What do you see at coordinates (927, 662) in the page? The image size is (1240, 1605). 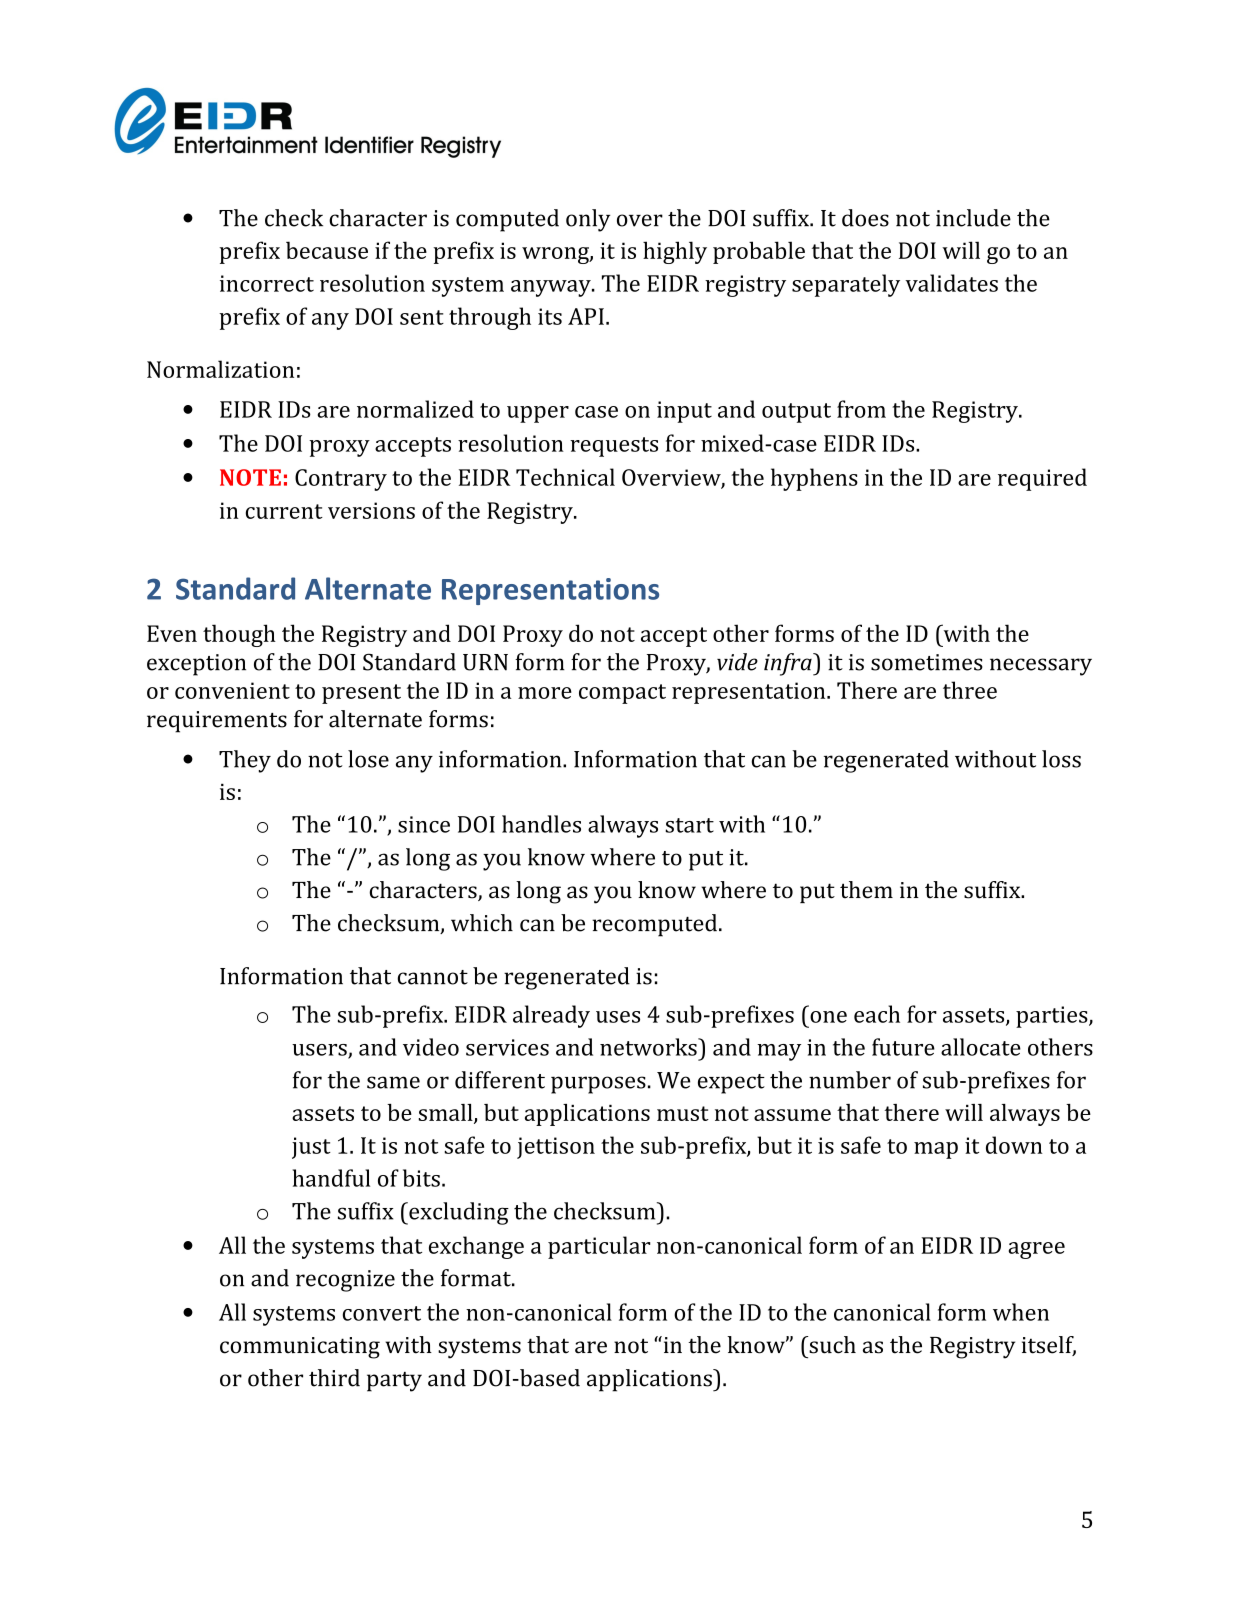 I see `sometimes` at bounding box center [927, 662].
